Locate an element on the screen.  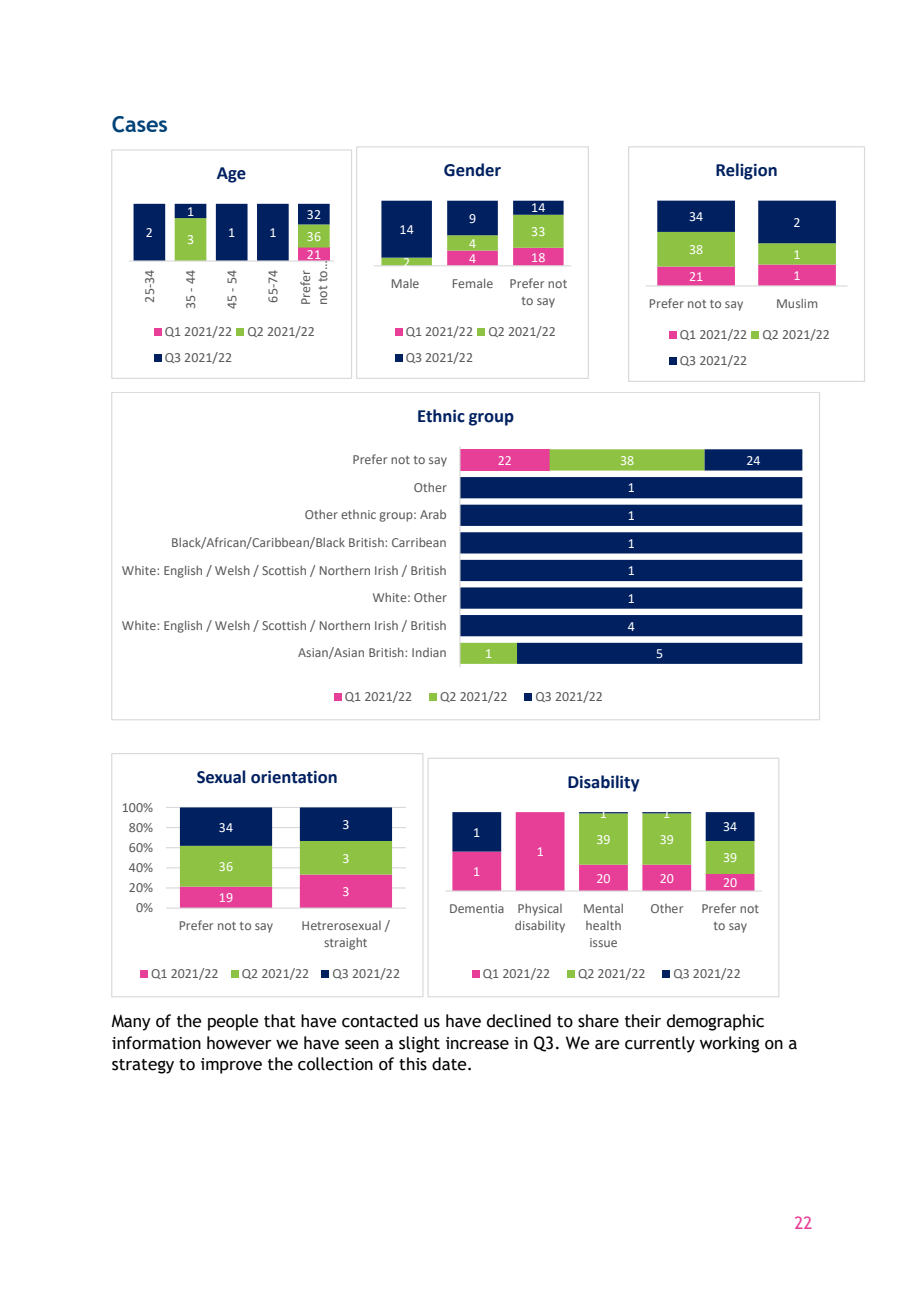
Religion is located at coordinates (746, 171).
